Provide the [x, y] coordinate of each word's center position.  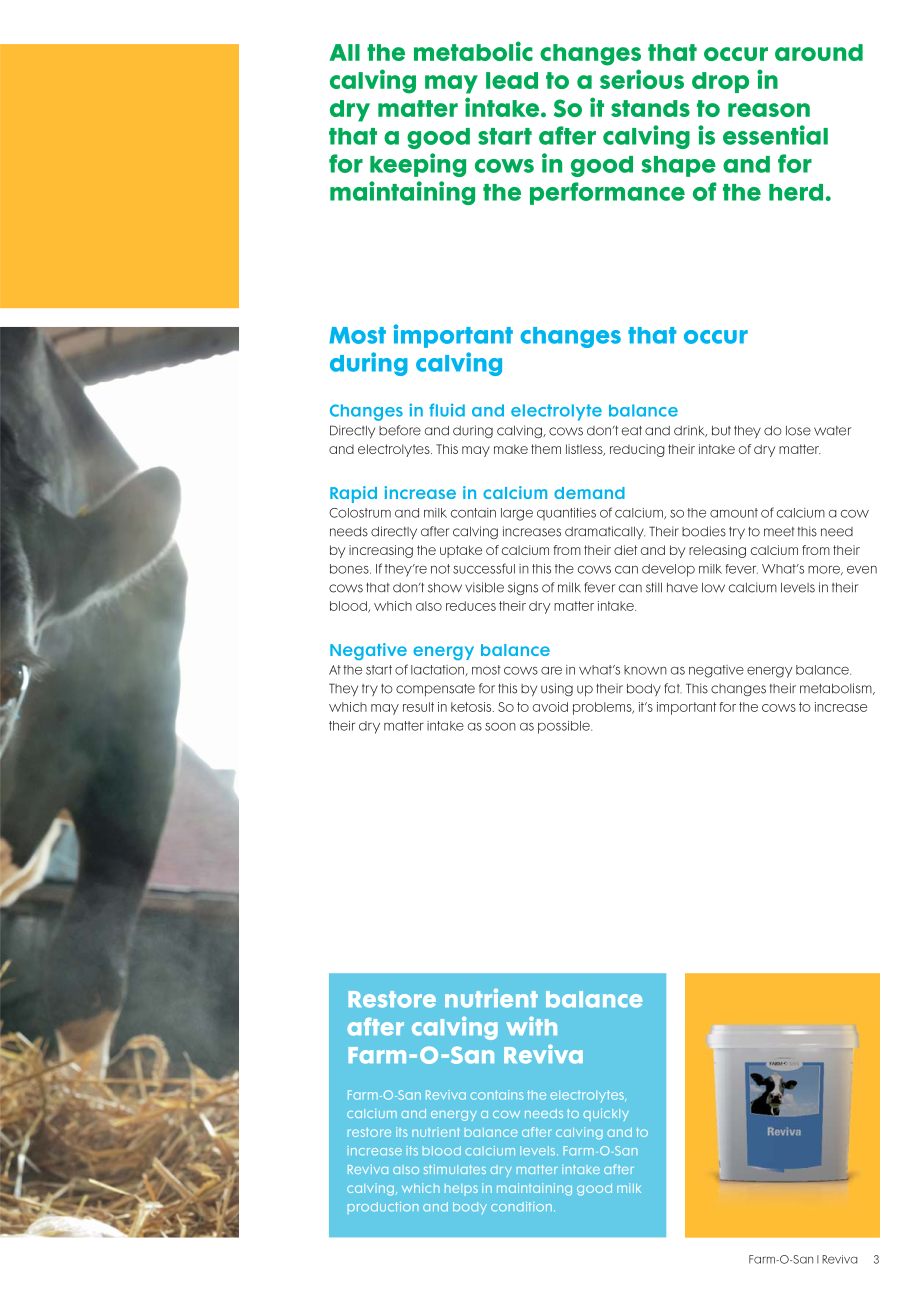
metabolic [473, 51]
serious [642, 79]
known [645, 670]
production [383, 1208]
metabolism [837, 689]
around [819, 52]
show [445, 588]
